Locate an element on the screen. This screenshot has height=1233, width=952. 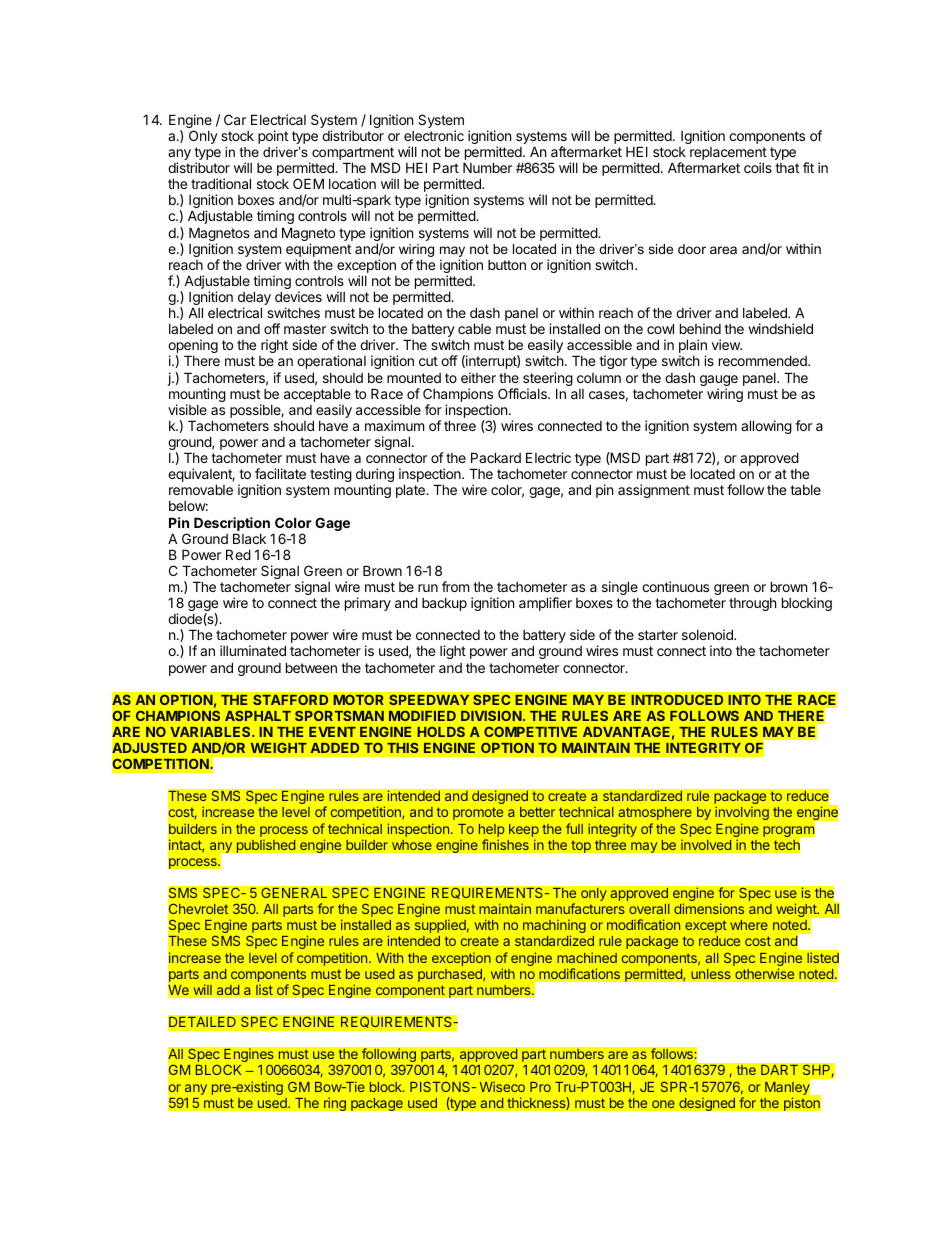
DIVISION is located at coordinates (491, 715).
